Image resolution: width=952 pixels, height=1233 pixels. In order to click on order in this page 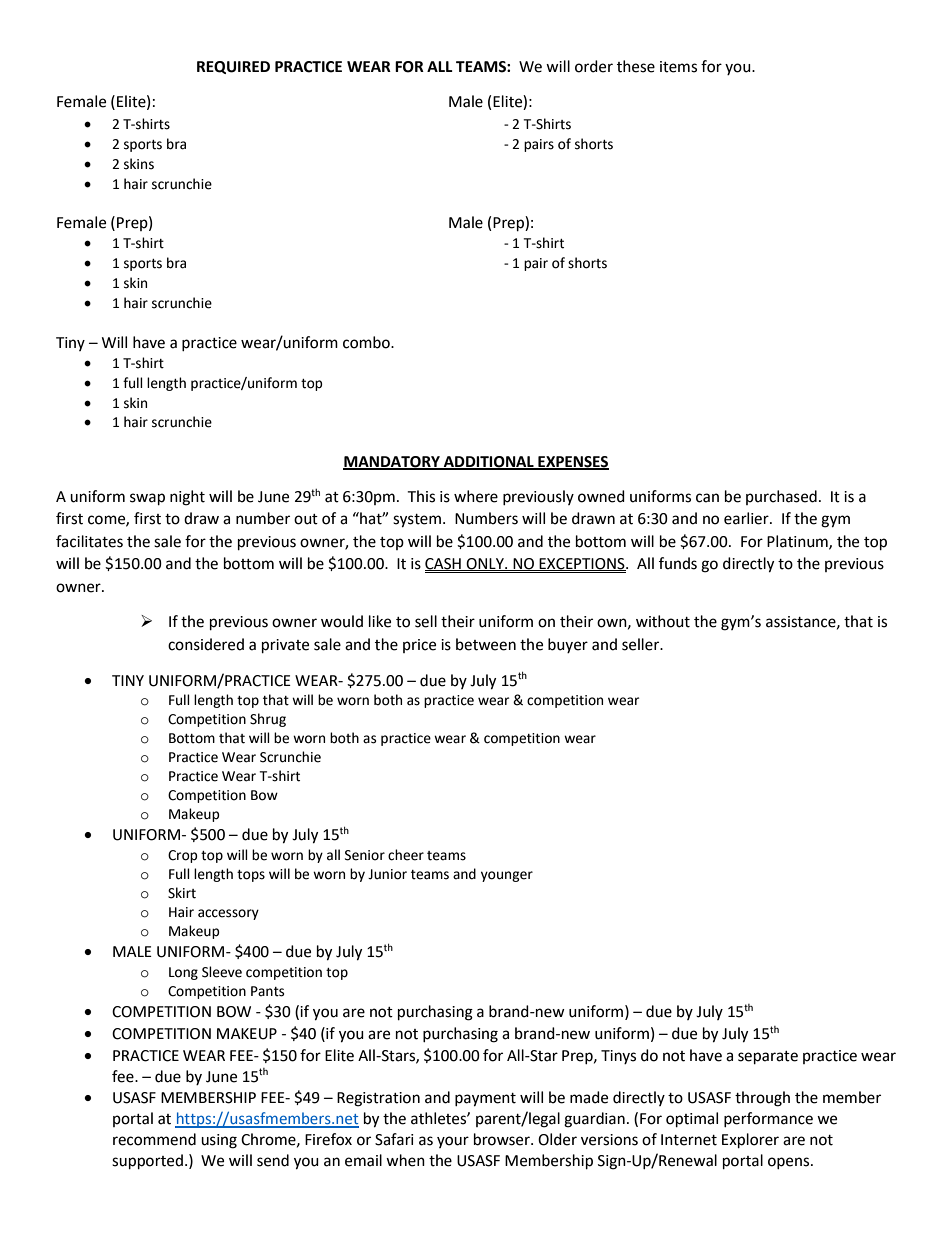, I will do `click(594, 66)`.
